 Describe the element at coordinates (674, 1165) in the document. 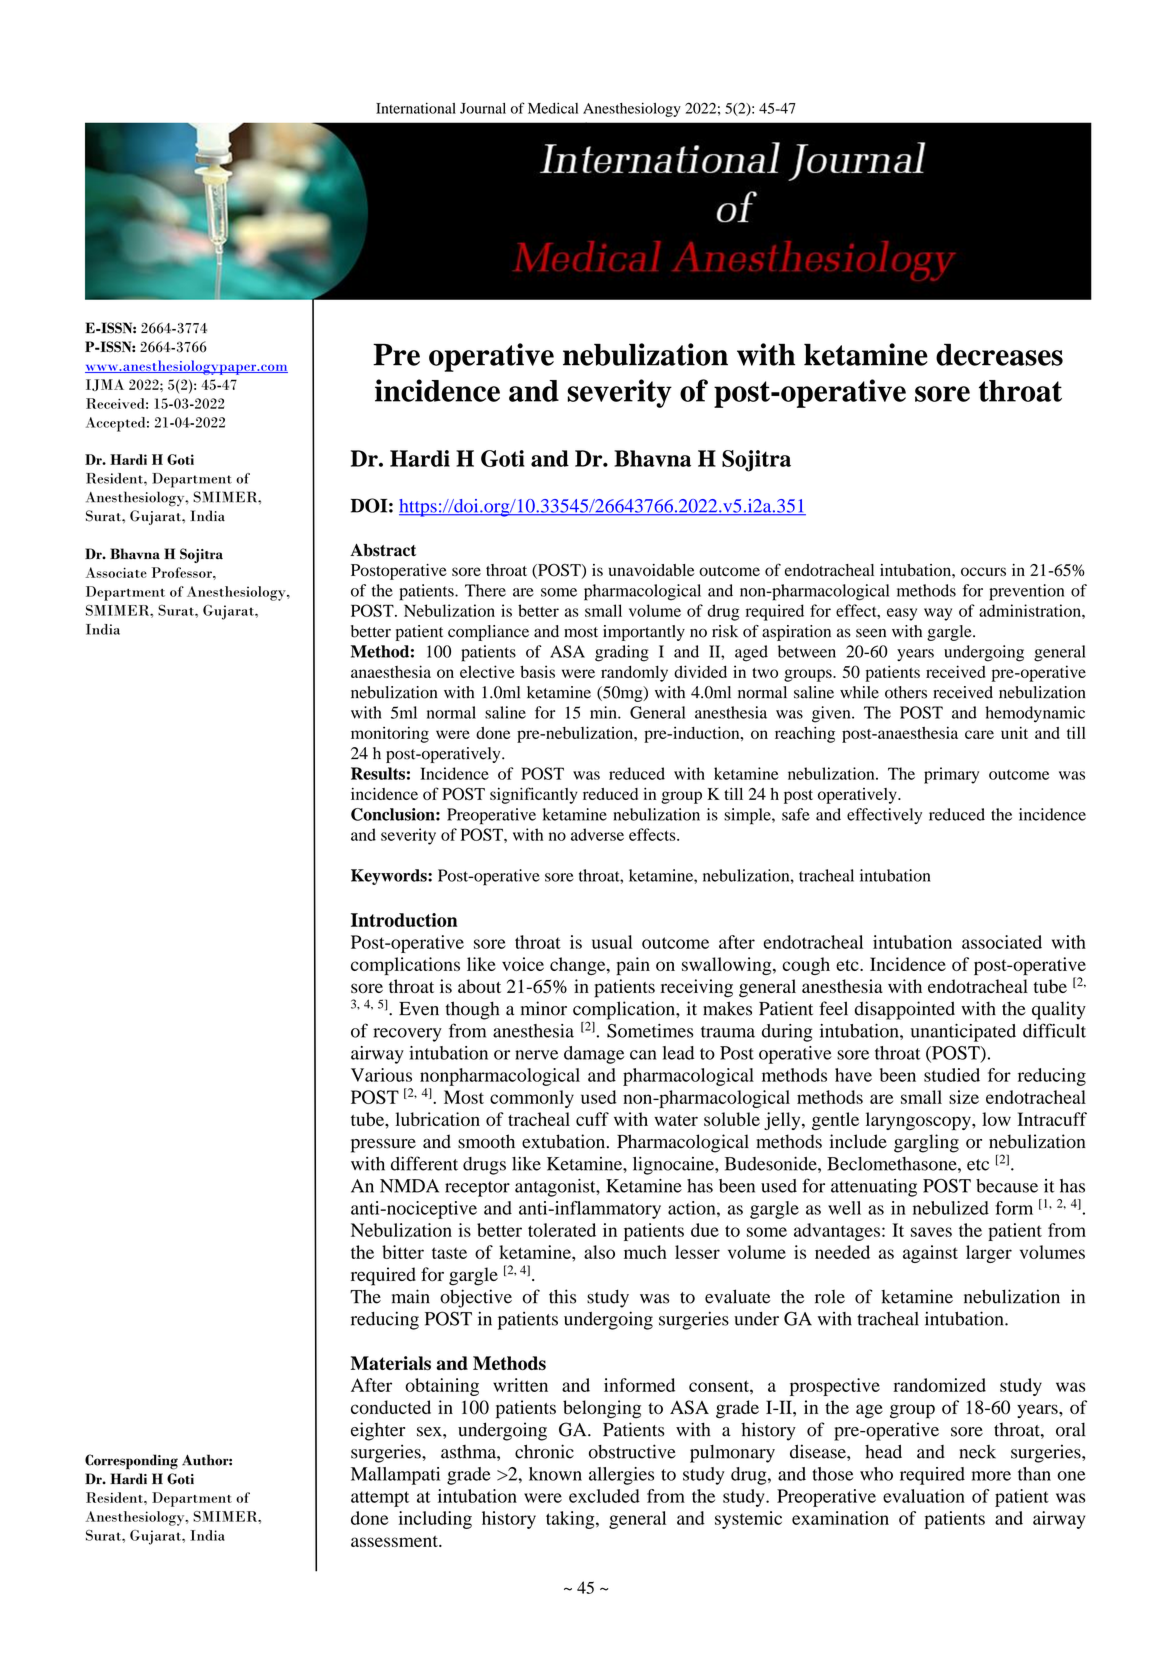

I see `lignocaine` at that location.
